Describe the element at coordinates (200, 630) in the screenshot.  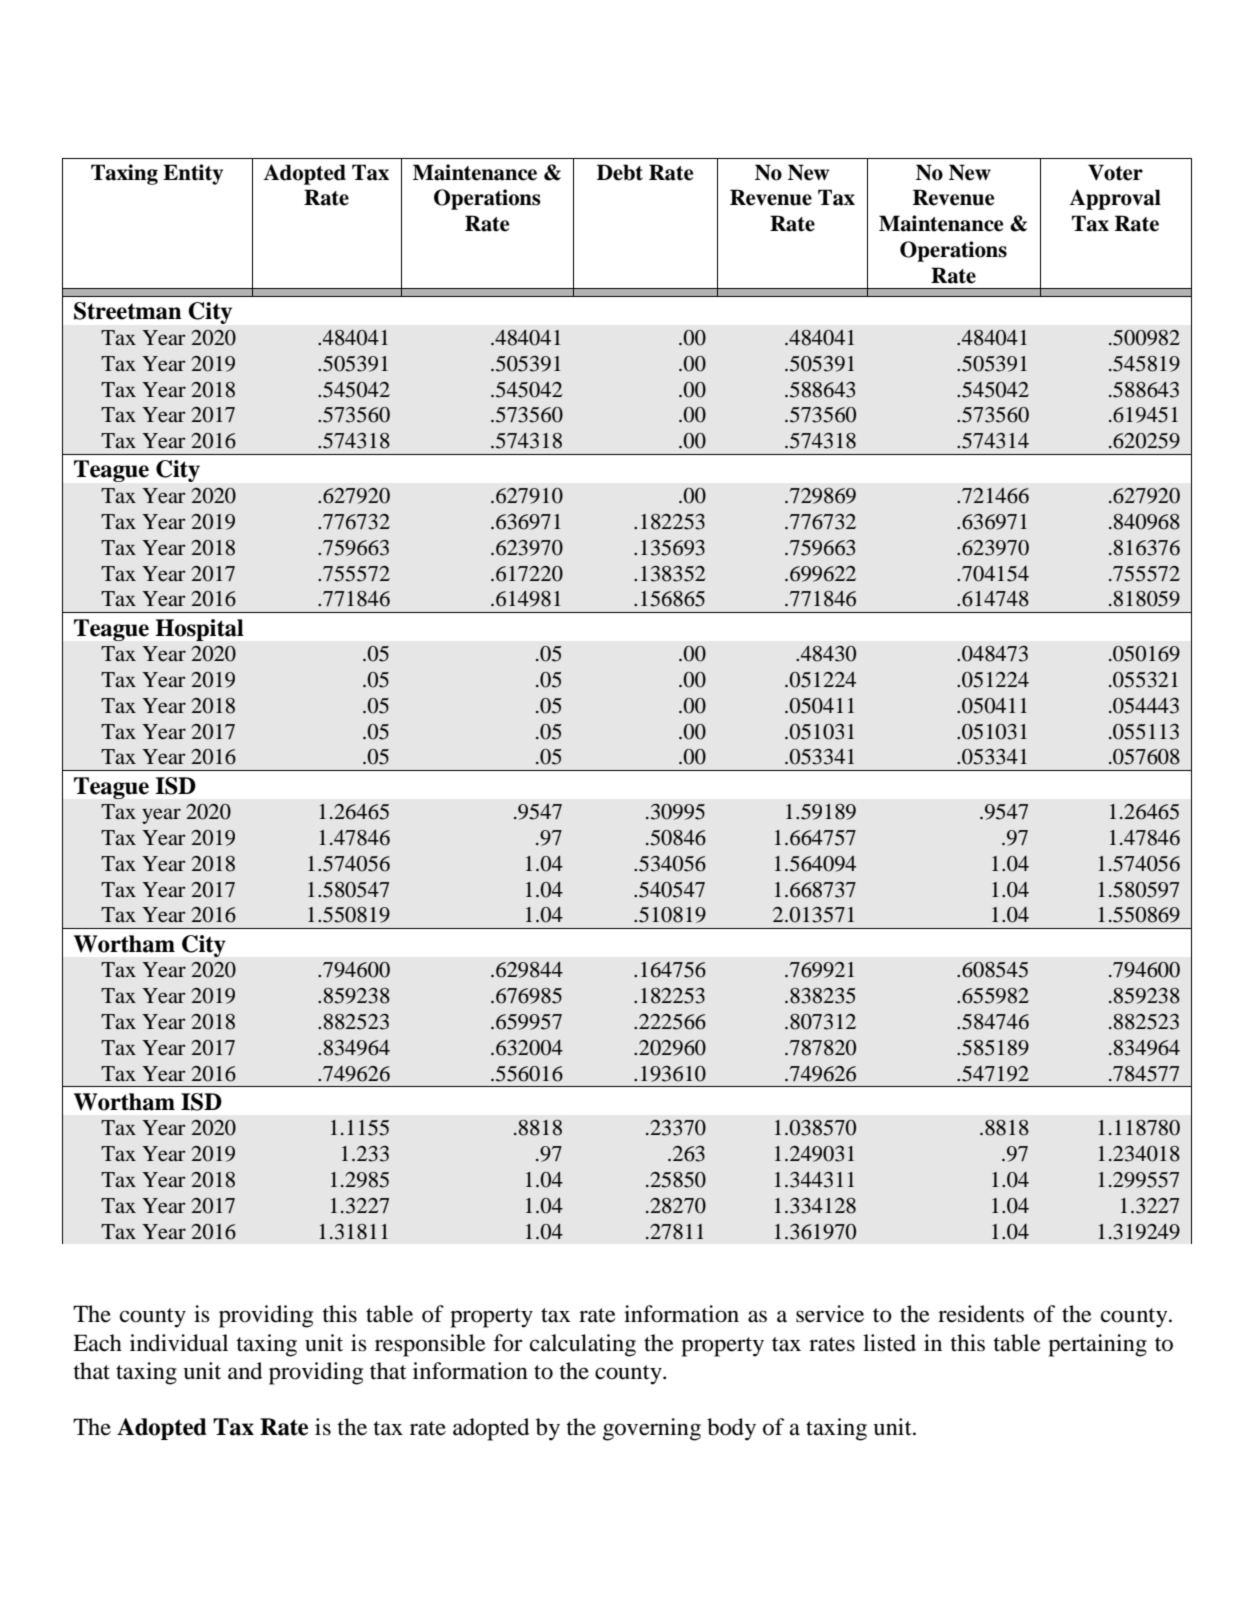
I see `Hospital` at that location.
